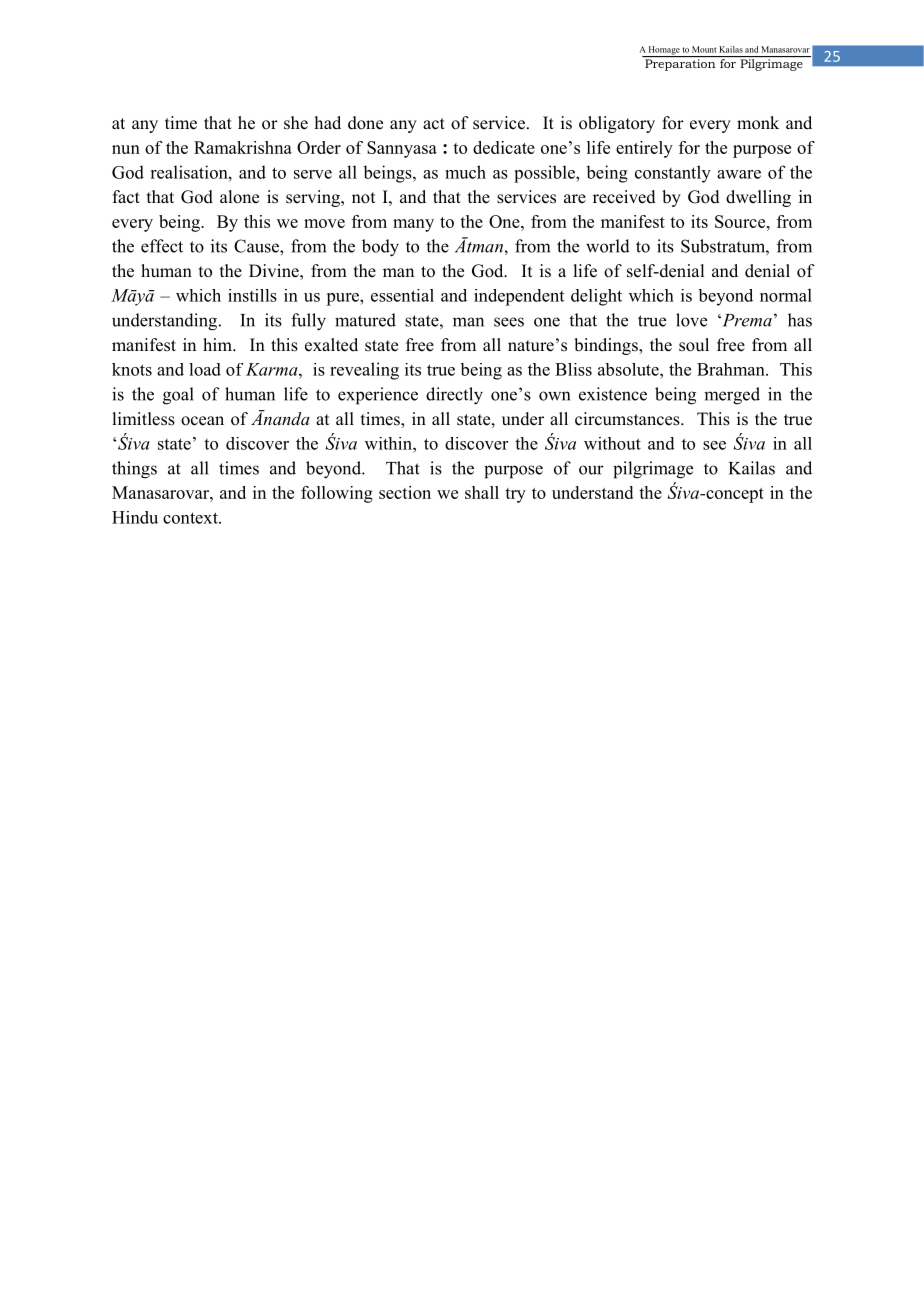  What do you see at coordinates (178, 396) in the screenshot?
I see `goal` at bounding box center [178, 396].
